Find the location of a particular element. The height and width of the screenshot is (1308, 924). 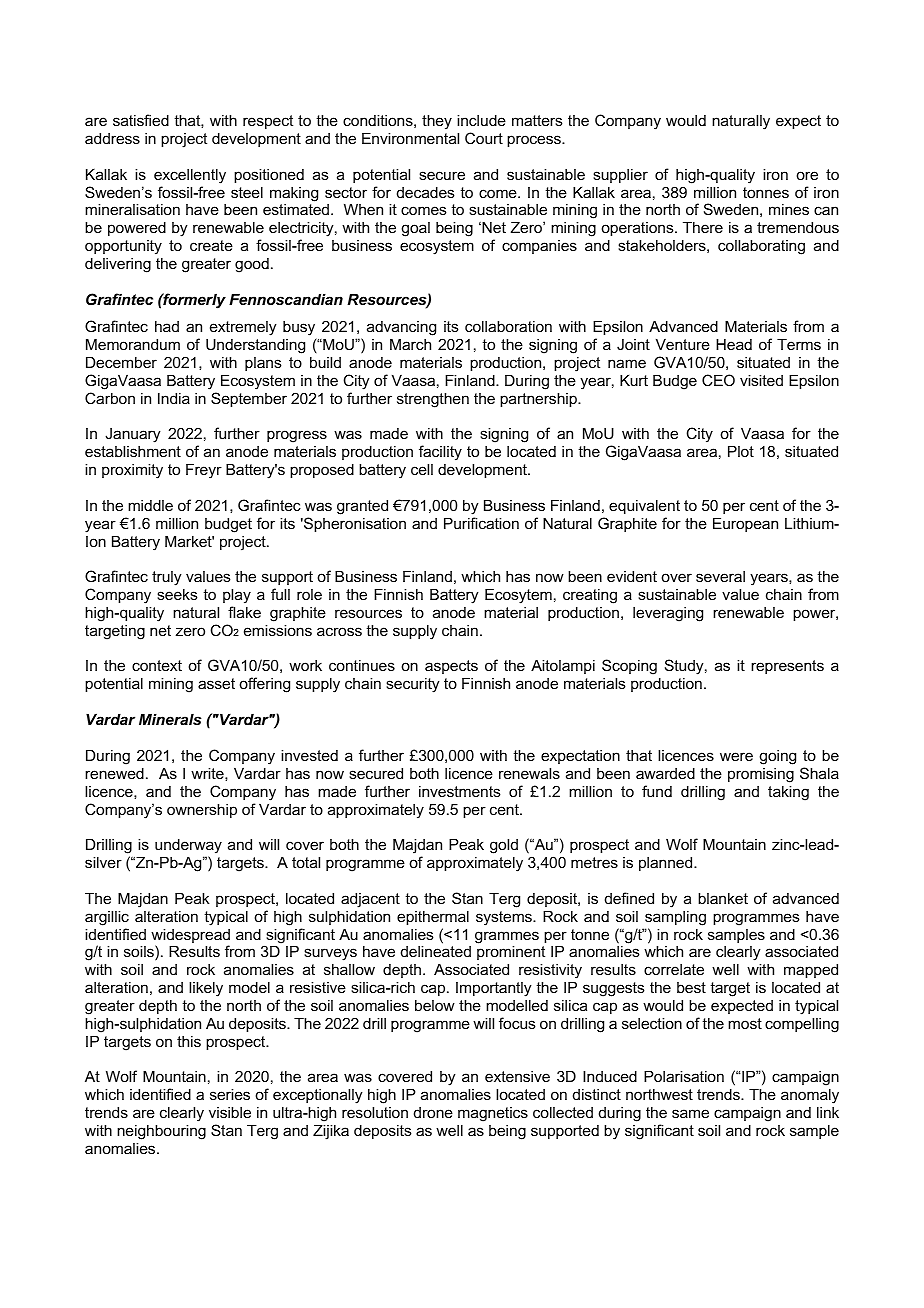

satisfied is located at coordinates (141, 120).
